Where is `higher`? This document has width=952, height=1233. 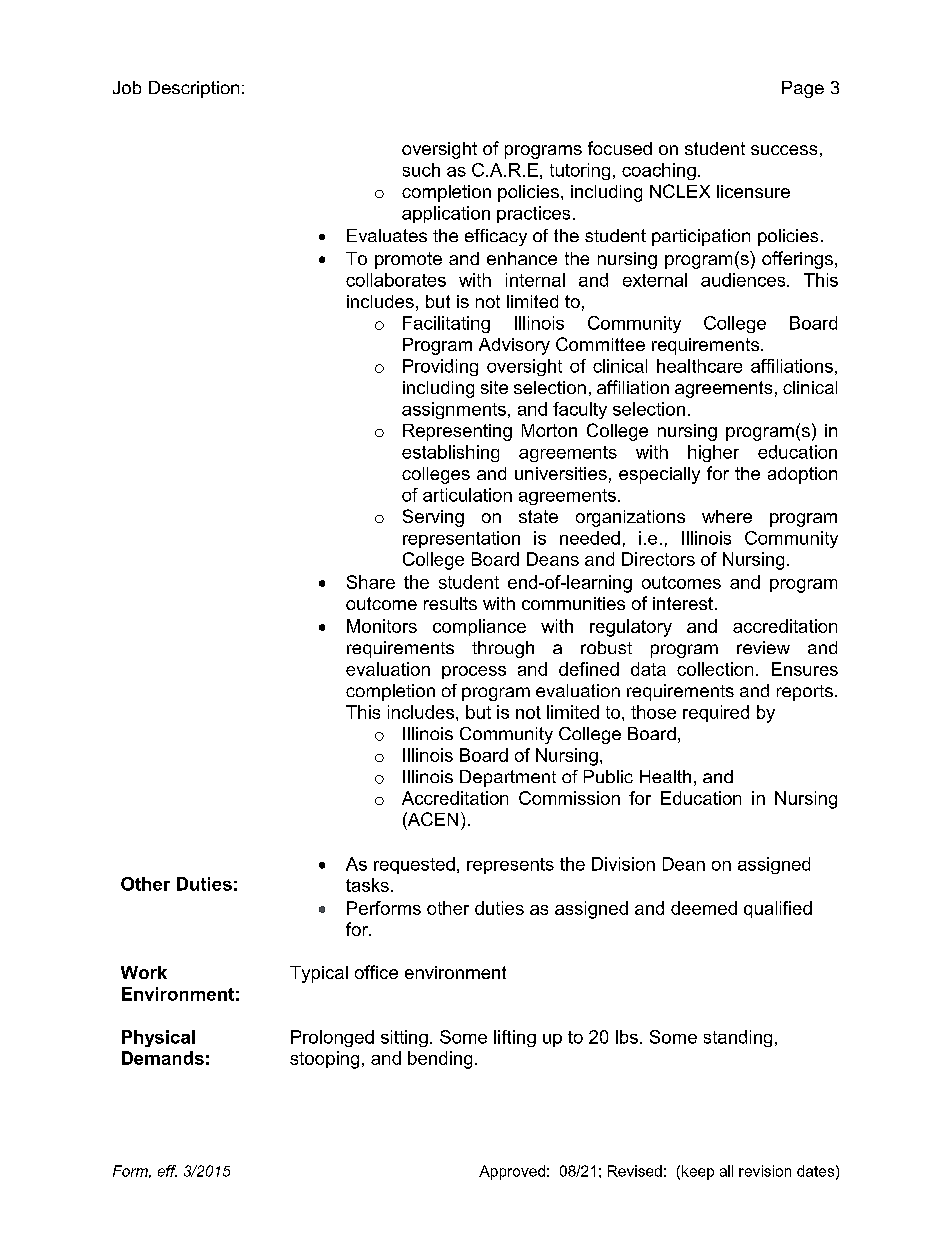 higher is located at coordinates (713, 453).
